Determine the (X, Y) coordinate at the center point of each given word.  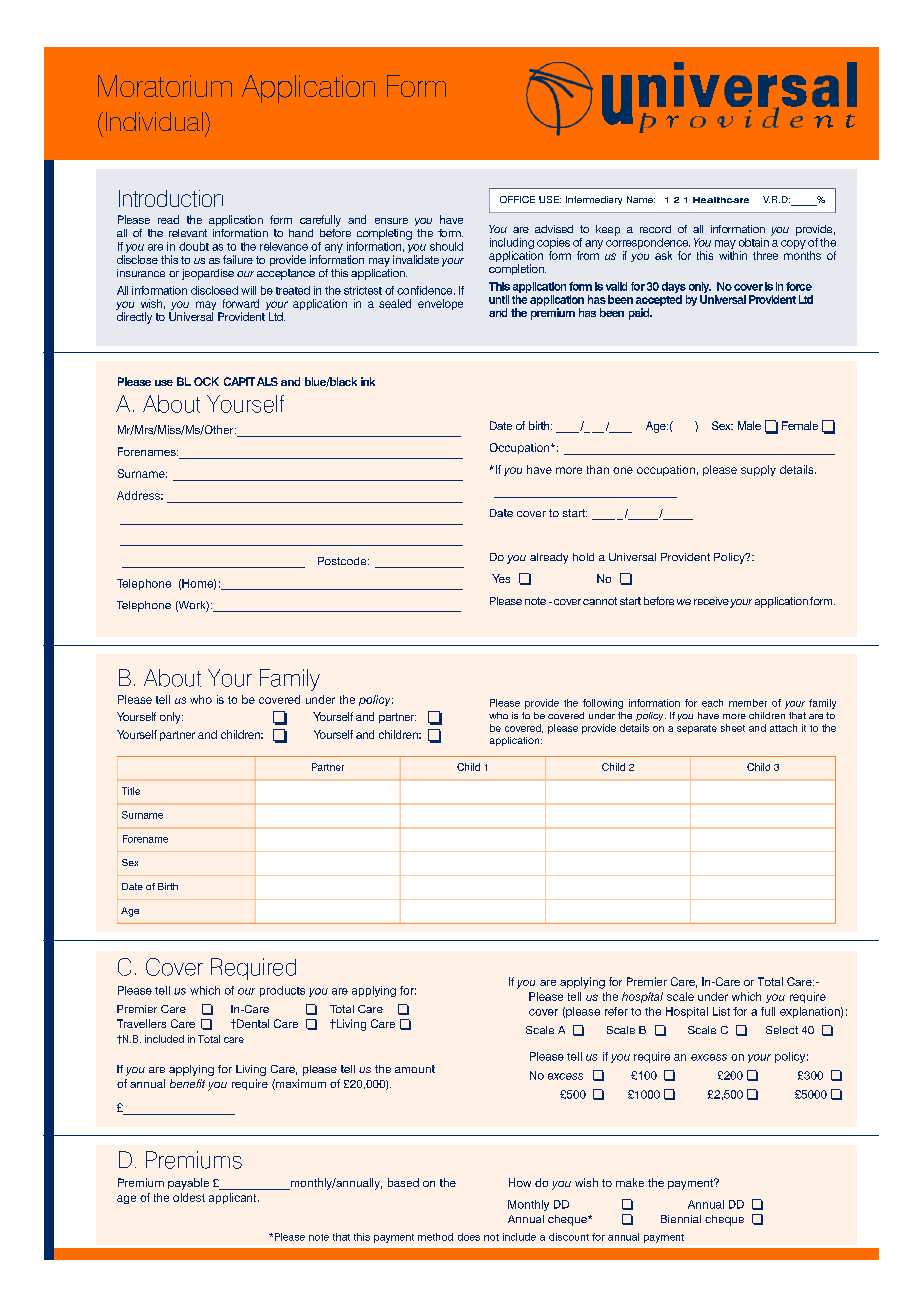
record (655, 229)
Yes (501, 578)
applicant (234, 1198)
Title (131, 791)
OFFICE (517, 199)
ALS (267, 381)
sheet (733, 728)
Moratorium (165, 86)
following (603, 704)
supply (758, 470)
